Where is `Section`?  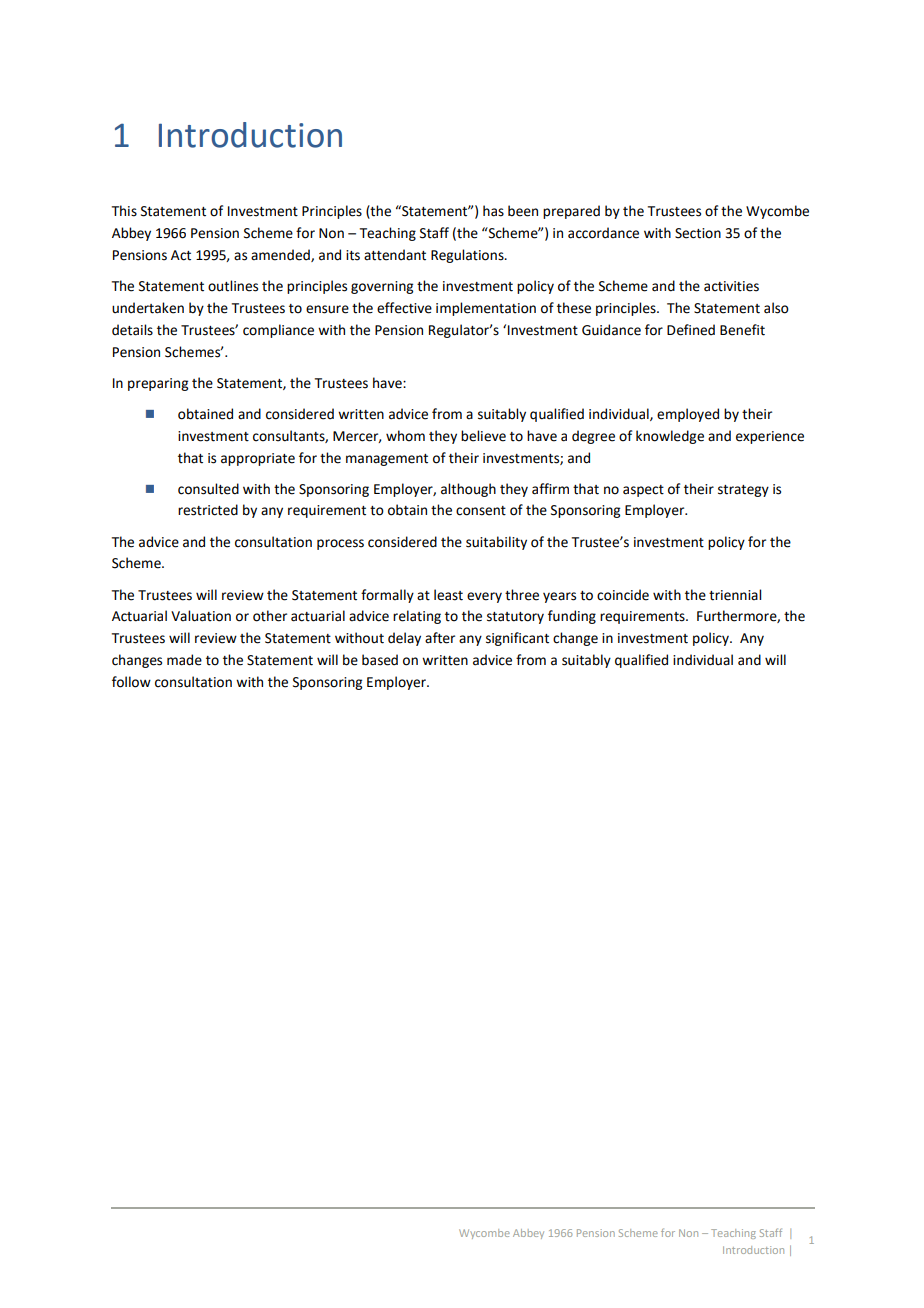 Section is located at coordinates (698, 233).
